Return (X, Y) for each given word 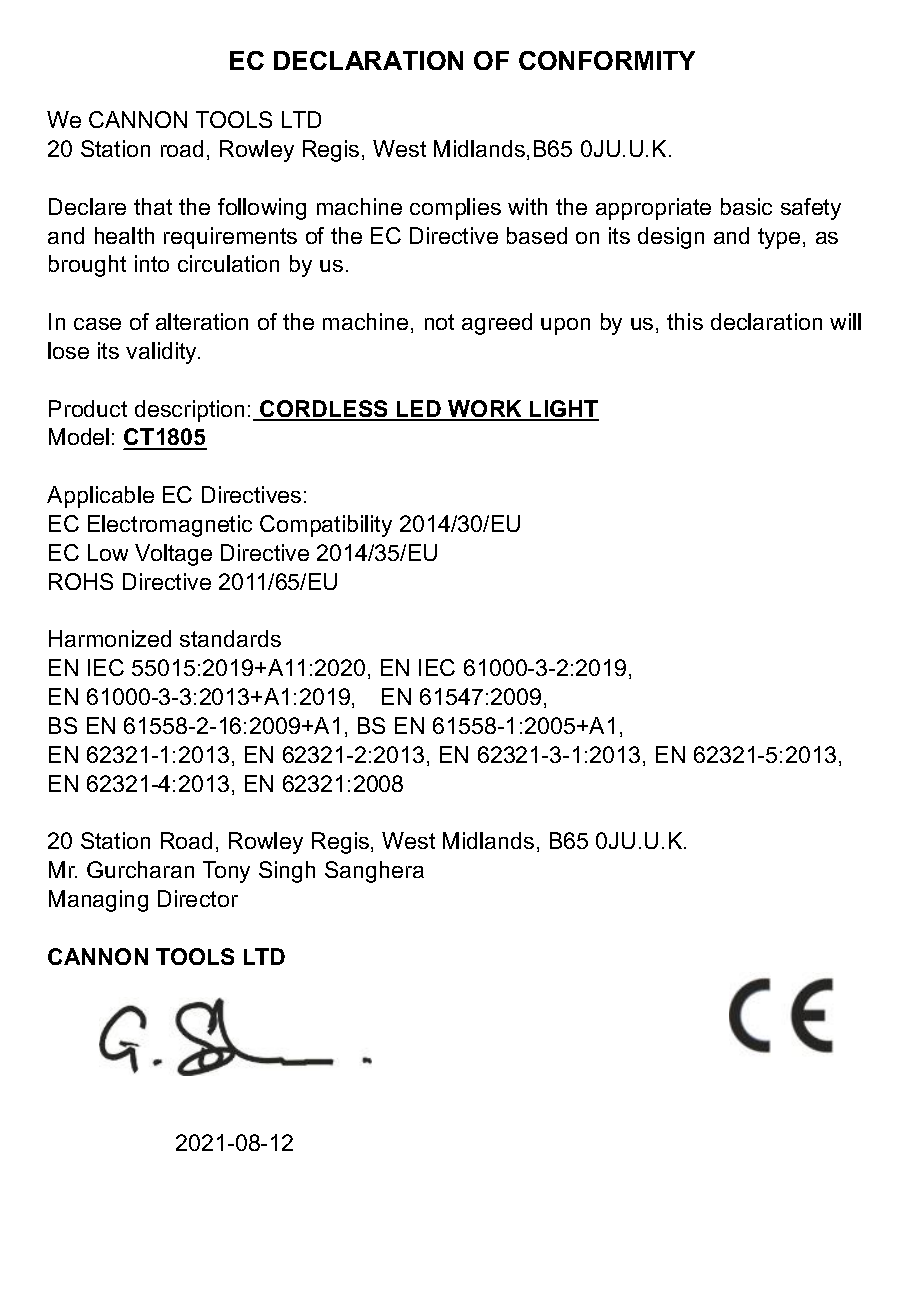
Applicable (100, 497)
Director (198, 898)
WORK (485, 410)
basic (746, 206)
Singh (287, 872)
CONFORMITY (607, 60)
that (153, 206)
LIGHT (563, 410)
